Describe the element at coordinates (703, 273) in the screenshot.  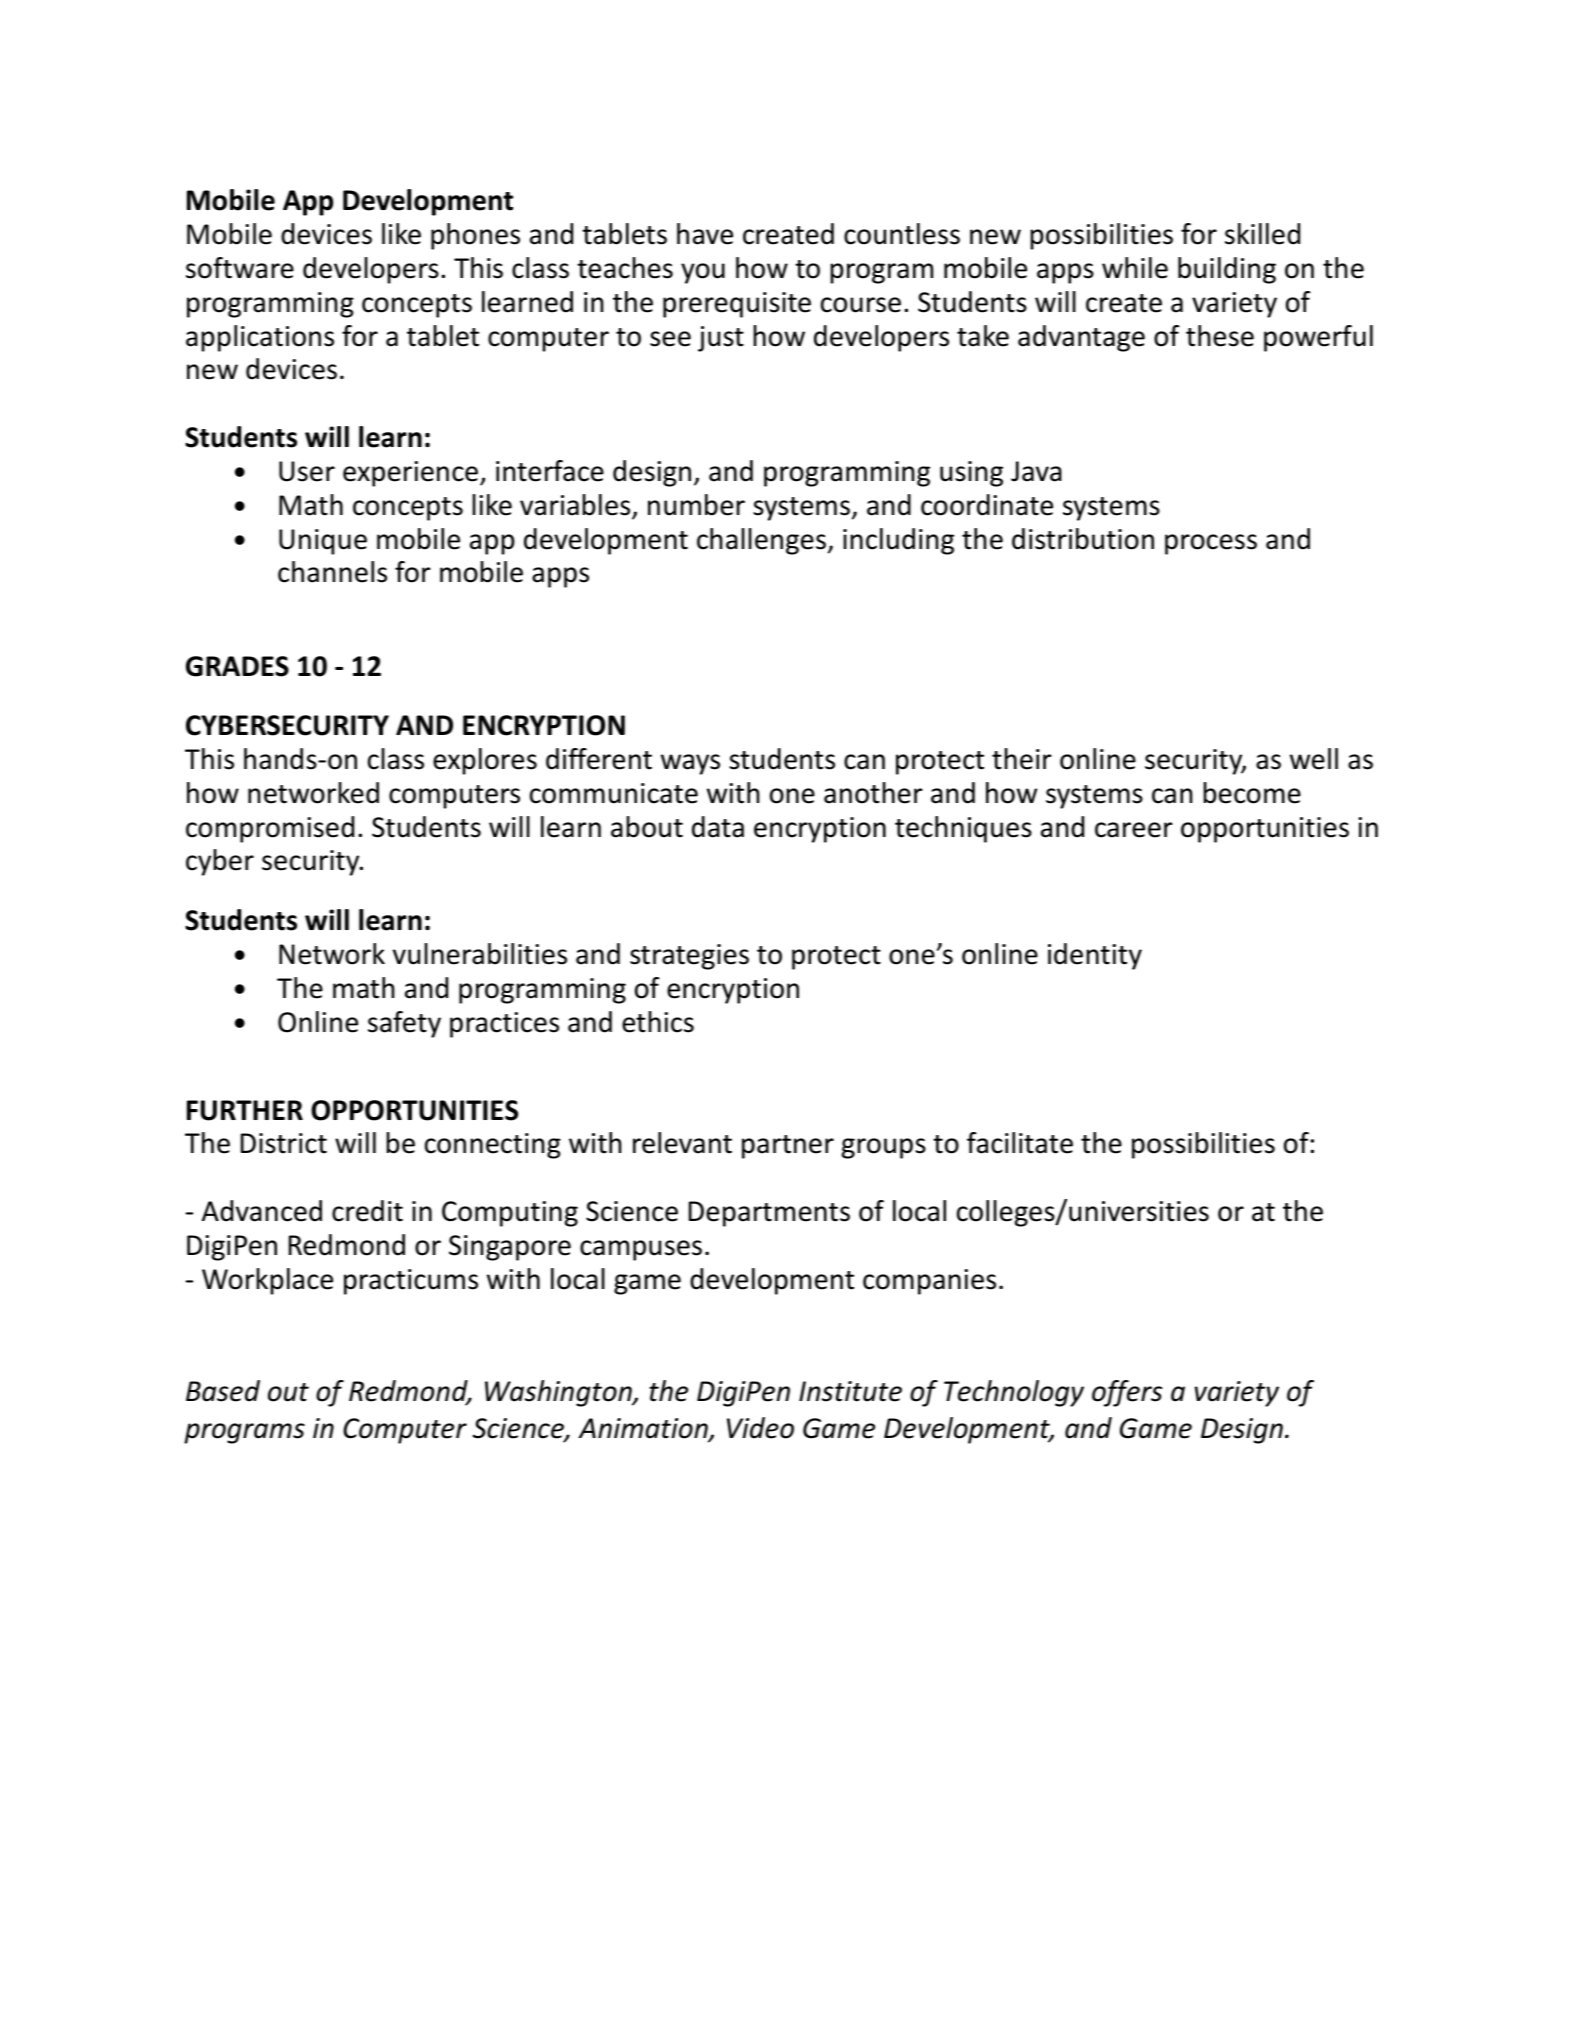
I see `you` at that location.
